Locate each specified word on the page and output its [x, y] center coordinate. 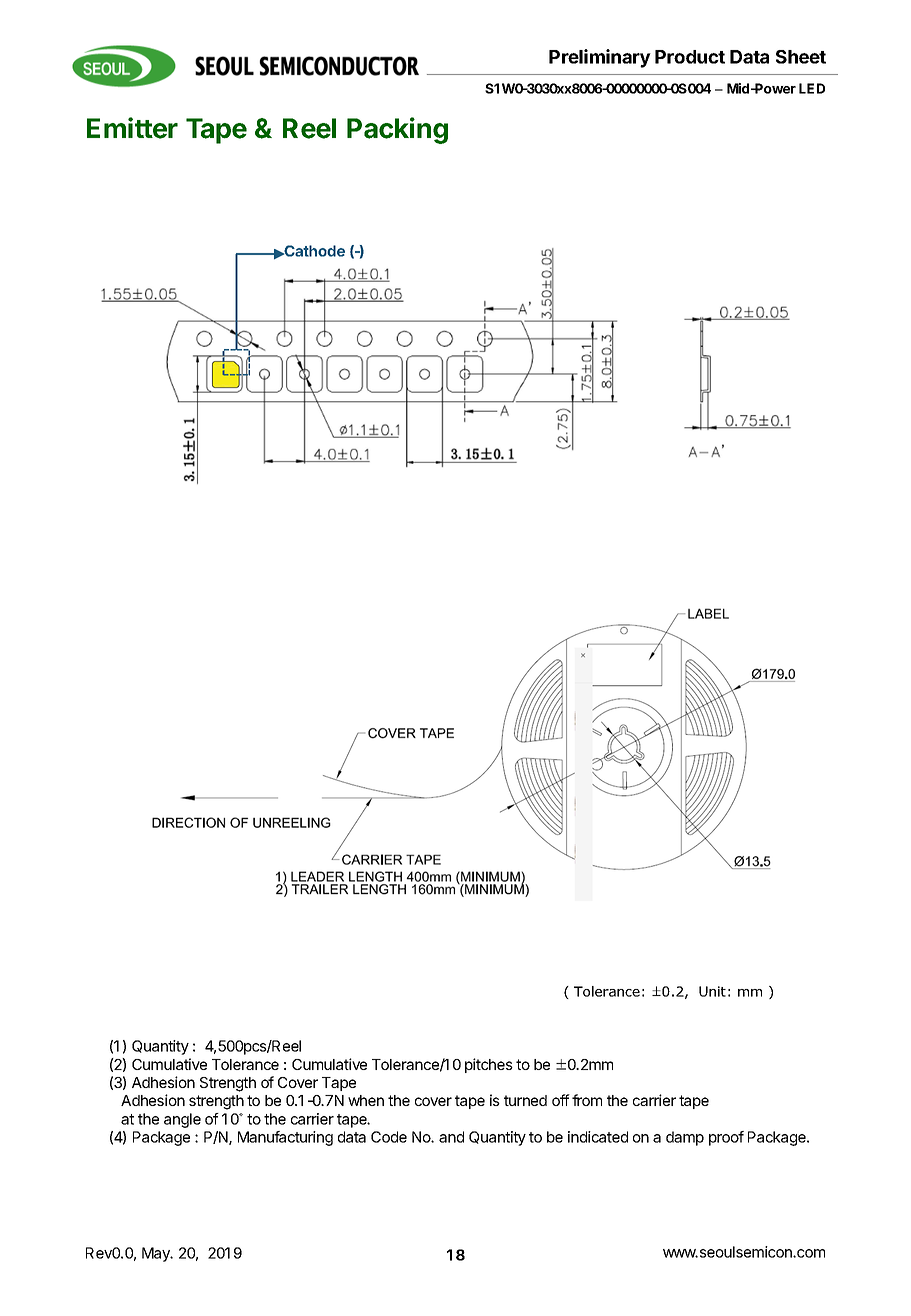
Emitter [132, 128]
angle [182, 1120]
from [587, 1100]
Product [690, 57]
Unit [712, 991]
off [561, 1100]
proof [726, 1138]
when [366, 1100]
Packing [397, 130]
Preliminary [600, 58]
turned [525, 1100]
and [451, 1137]
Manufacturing [285, 1138]
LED [812, 88]
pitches [489, 1065]
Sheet [801, 57]
